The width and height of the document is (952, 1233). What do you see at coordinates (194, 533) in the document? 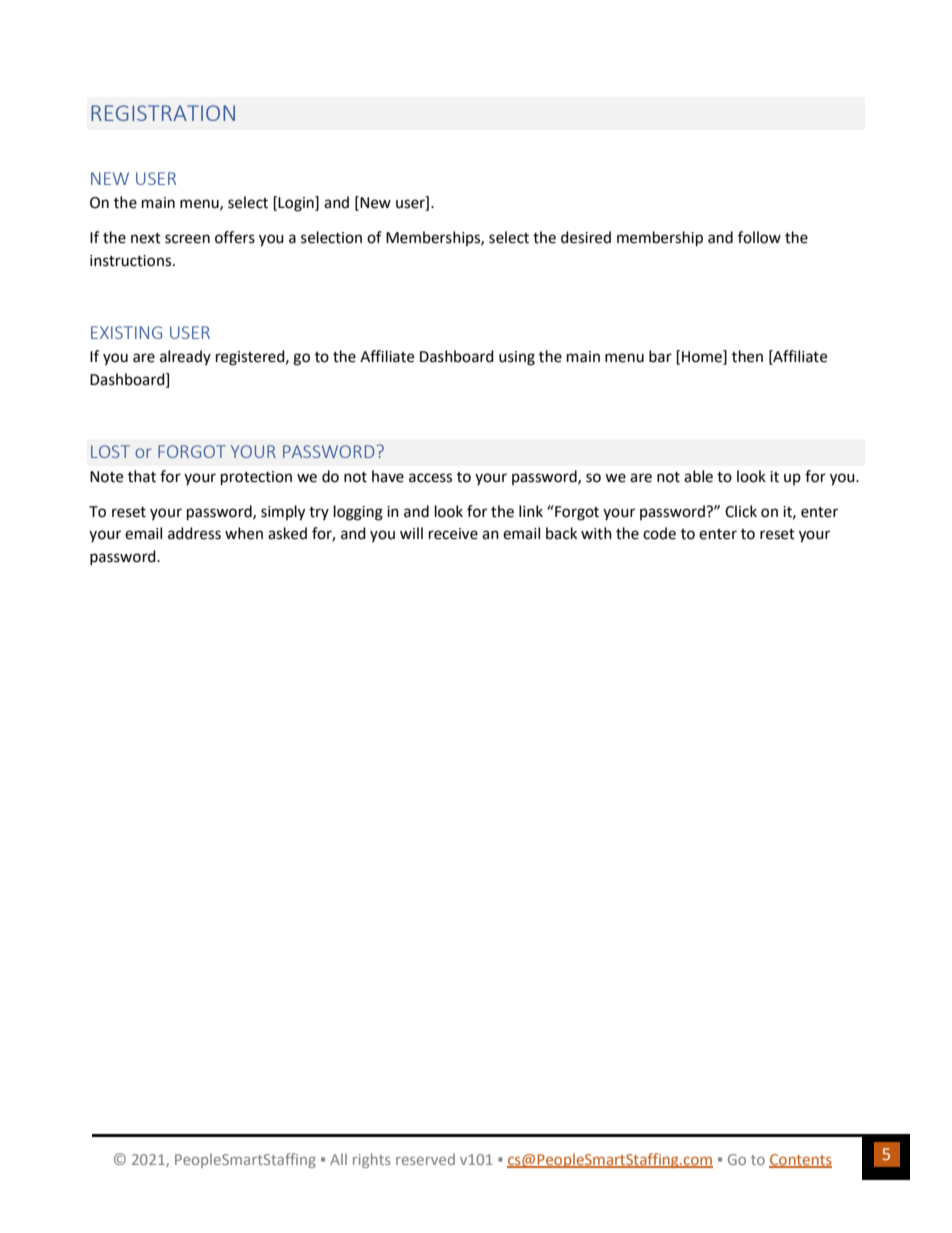
I see `address` at bounding box center [194, 533].
